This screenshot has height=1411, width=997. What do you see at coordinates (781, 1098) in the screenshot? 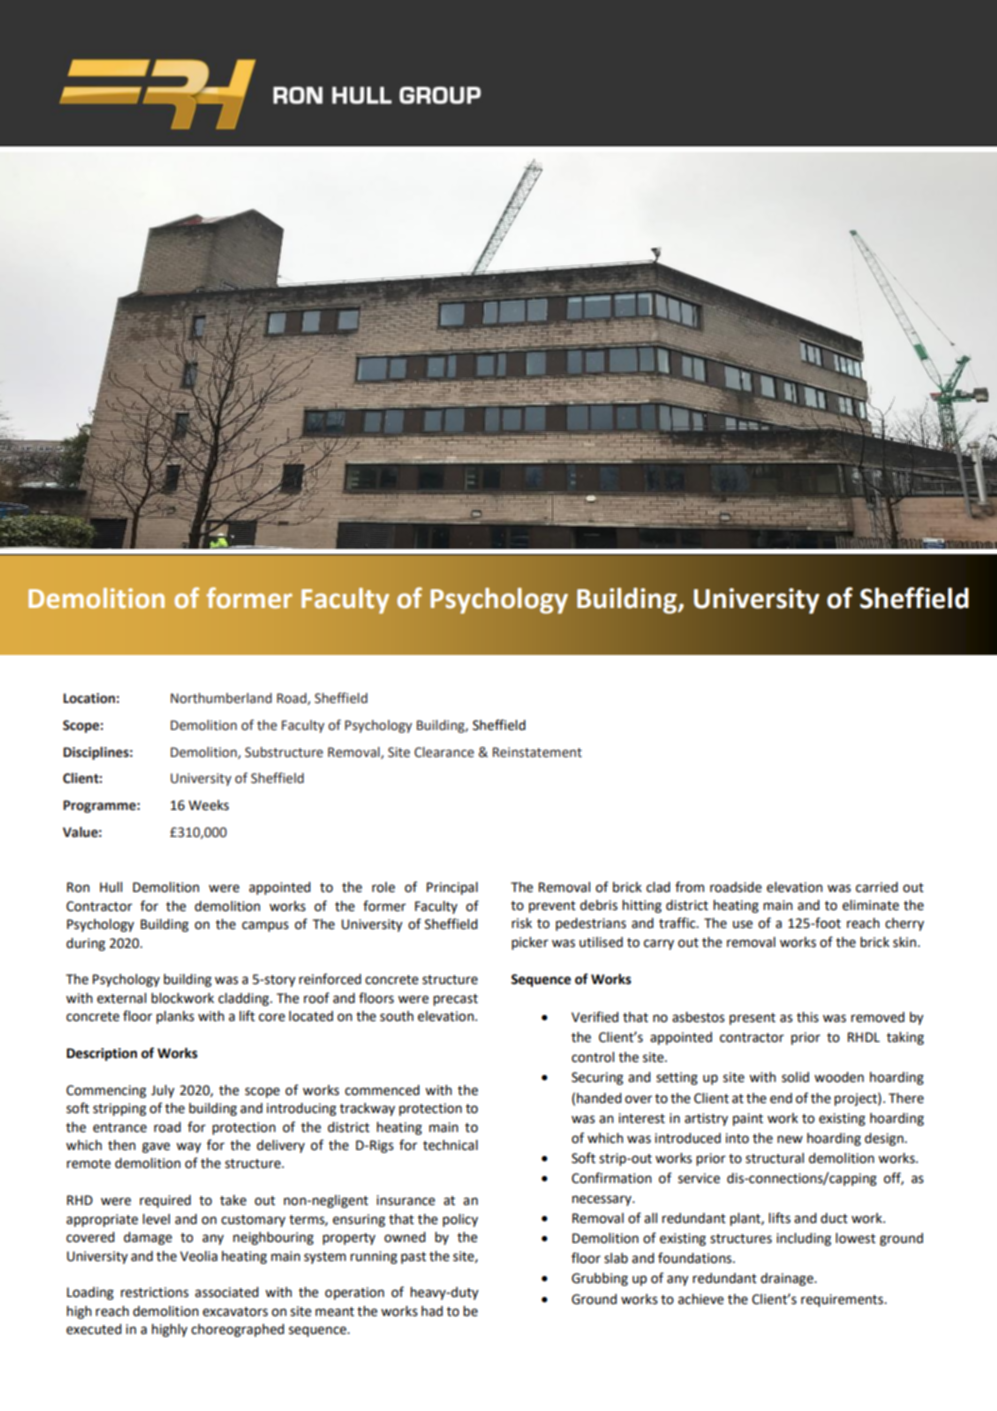
I see `end` at bounding box center [781, 1098].
